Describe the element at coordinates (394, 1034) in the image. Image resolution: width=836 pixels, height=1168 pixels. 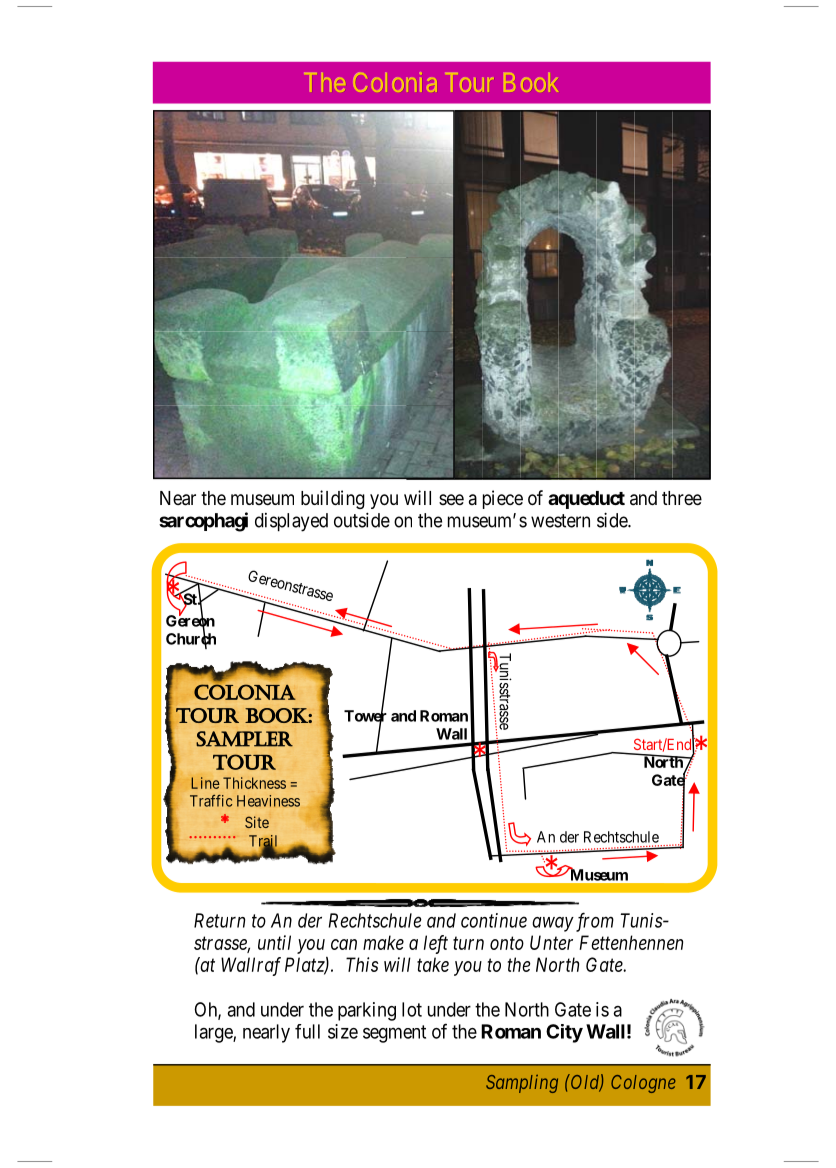
I see `segment` at that location.
